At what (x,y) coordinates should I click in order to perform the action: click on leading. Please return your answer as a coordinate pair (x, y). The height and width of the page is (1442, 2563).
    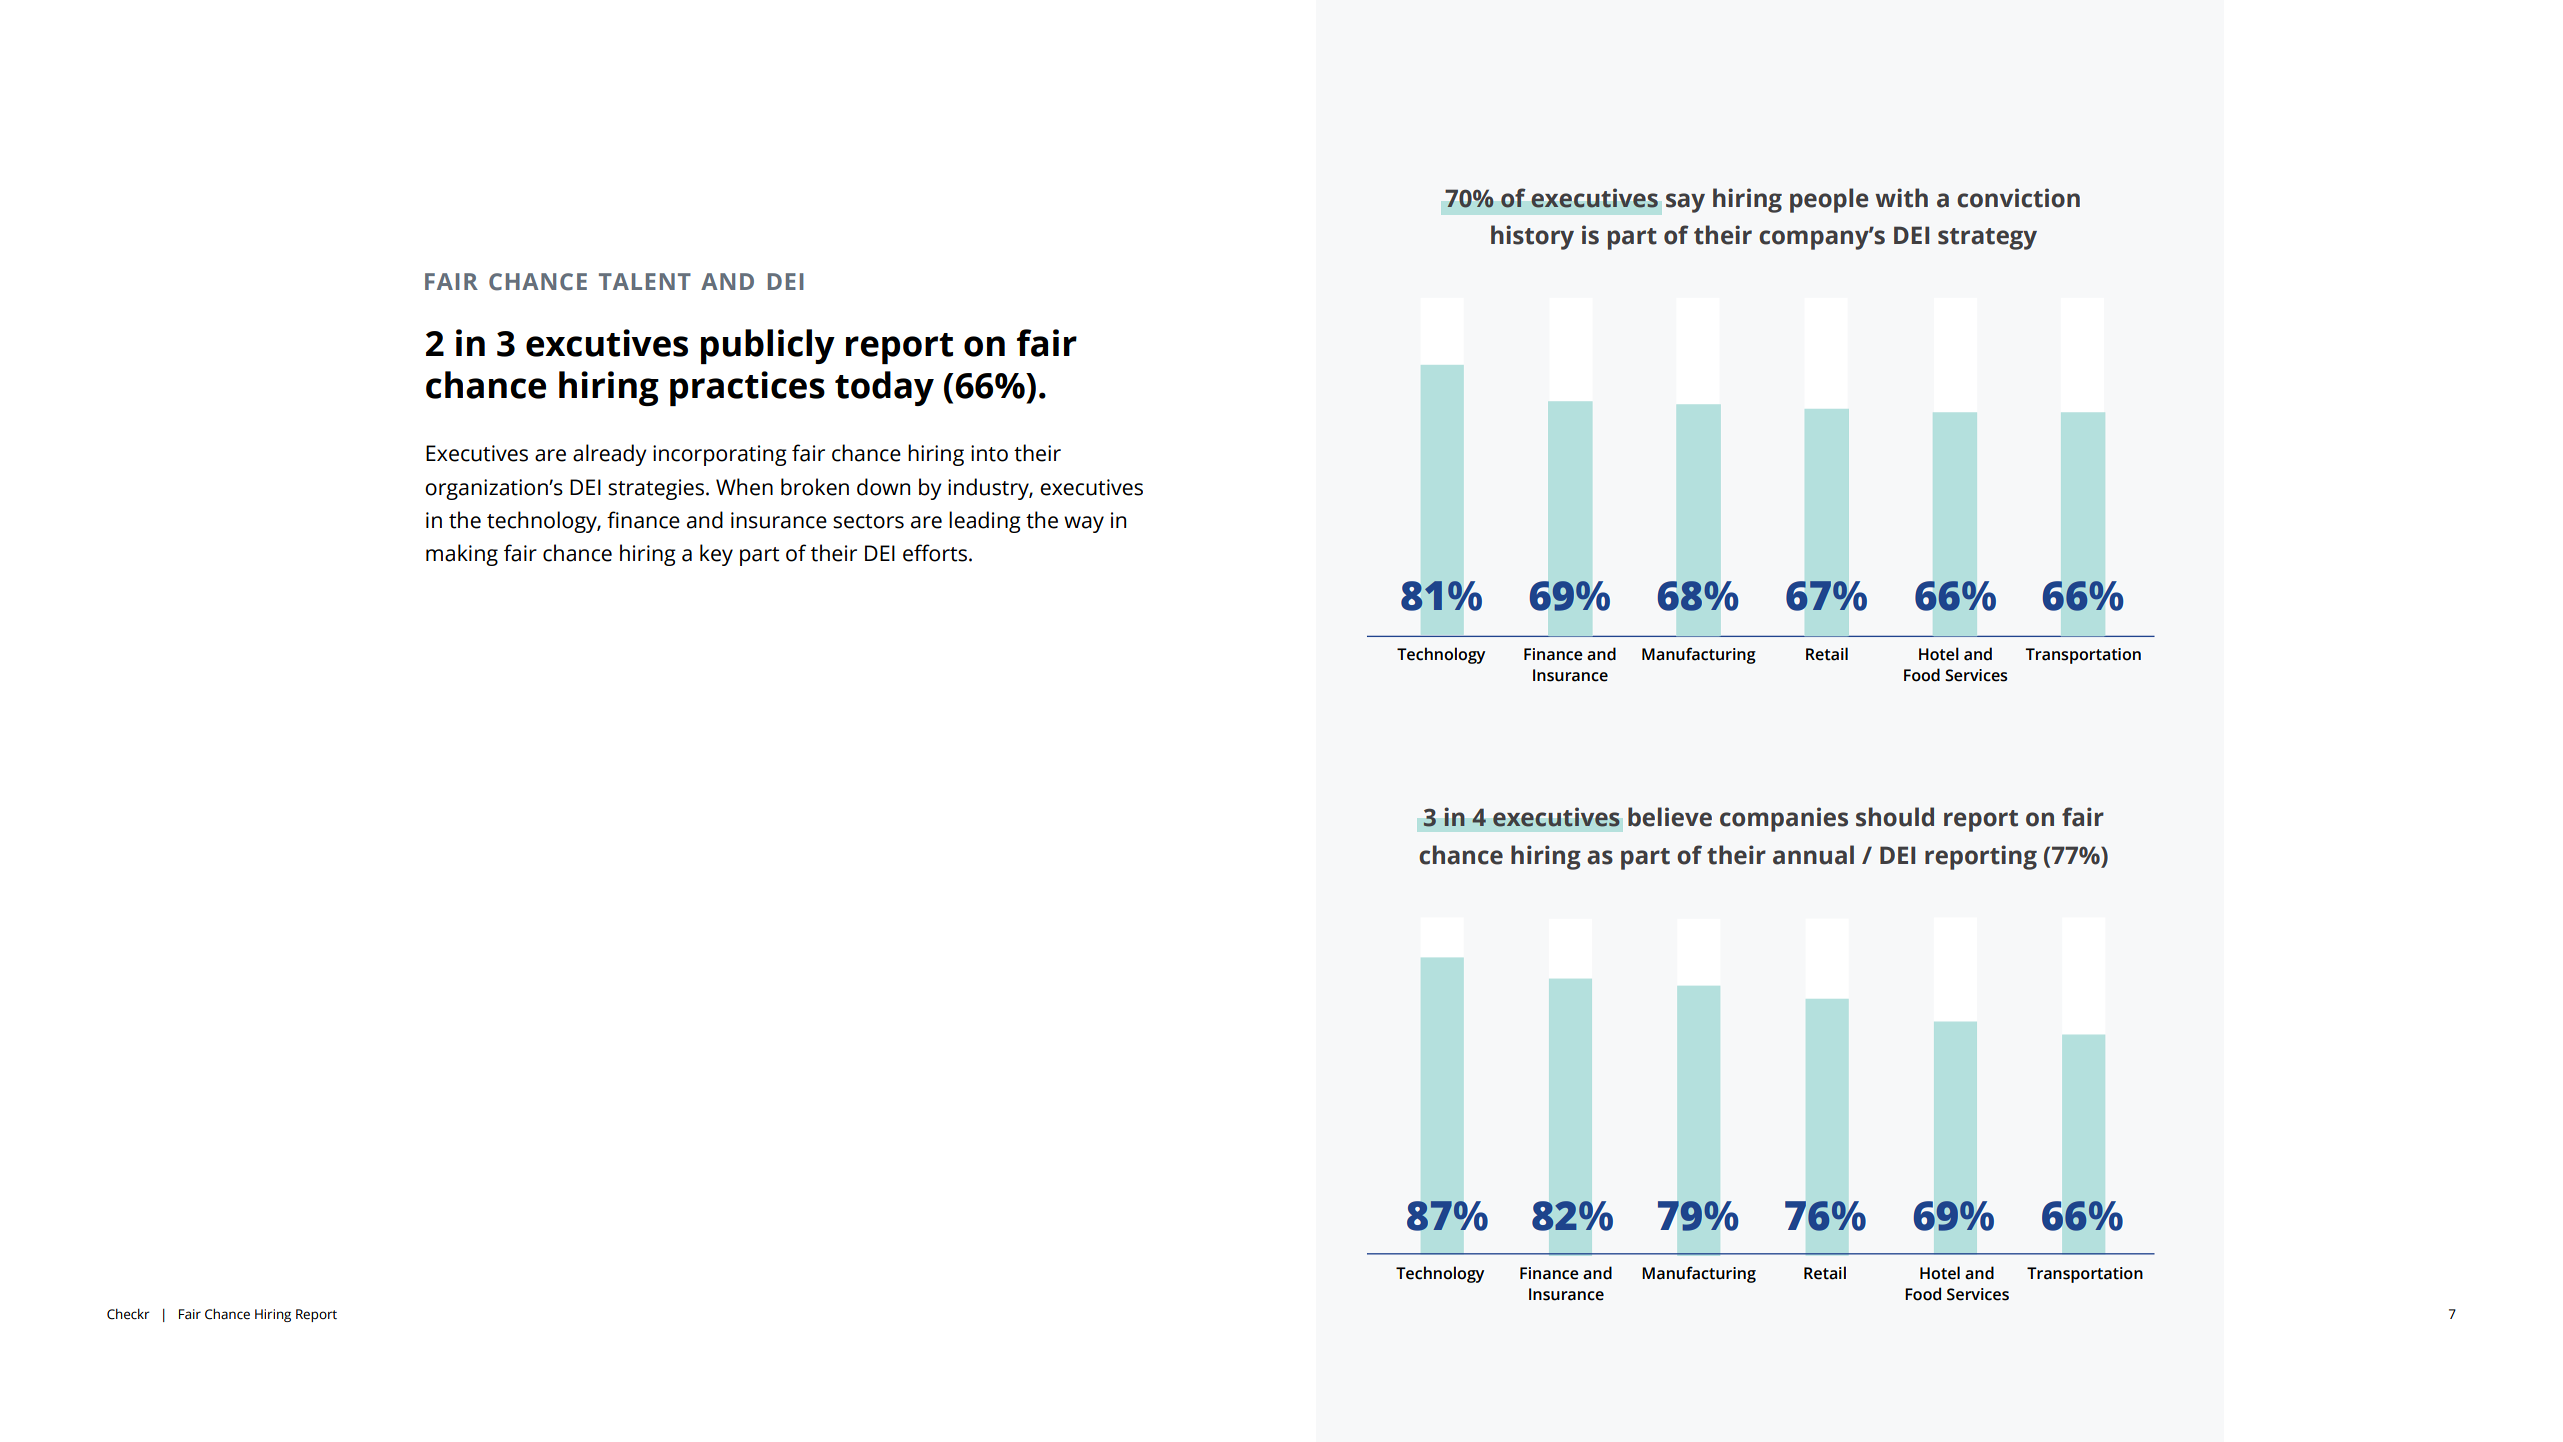
    Looking at the image, I should click on (985, 522).
